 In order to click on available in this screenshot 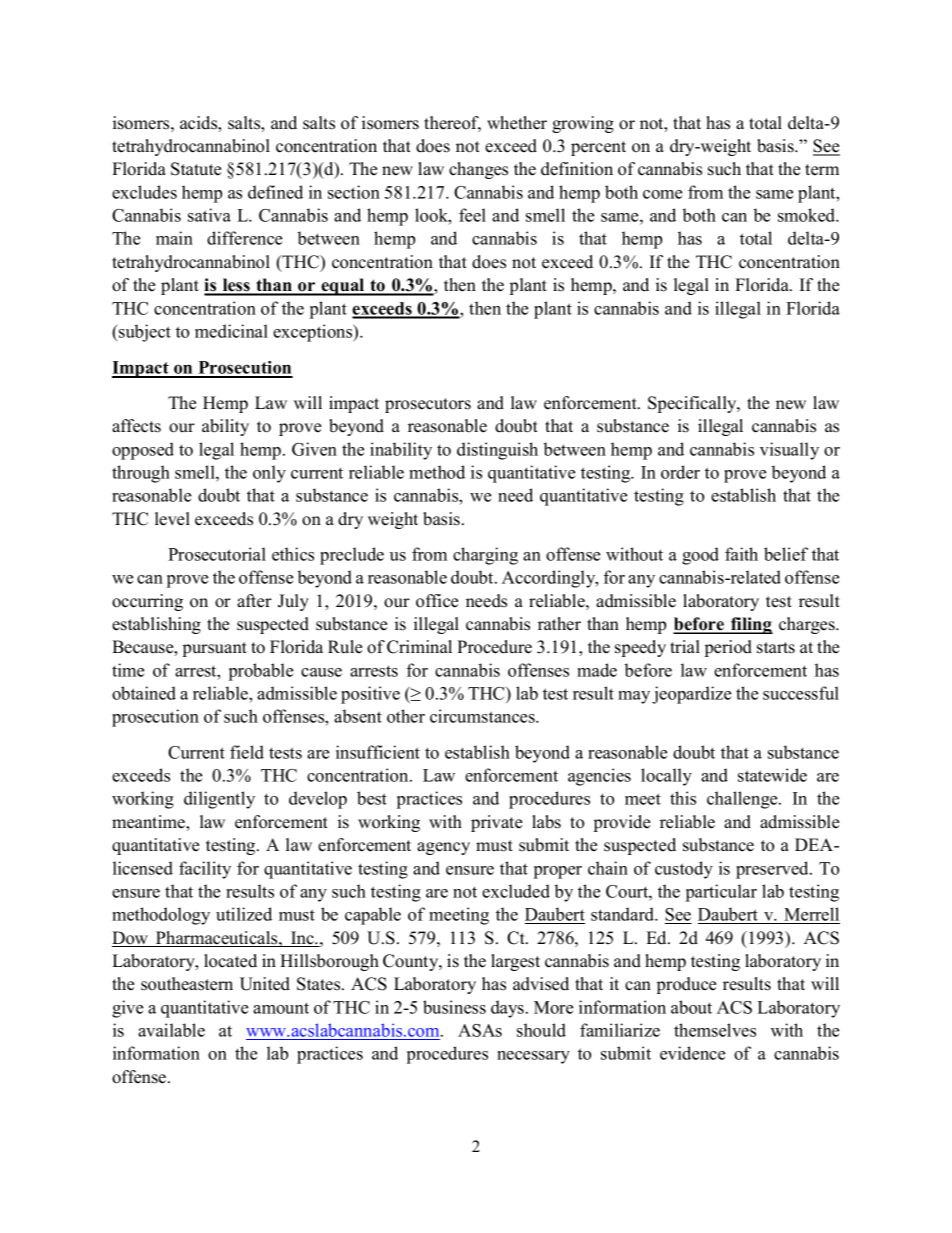, I will do `click(171, 1030)`.
